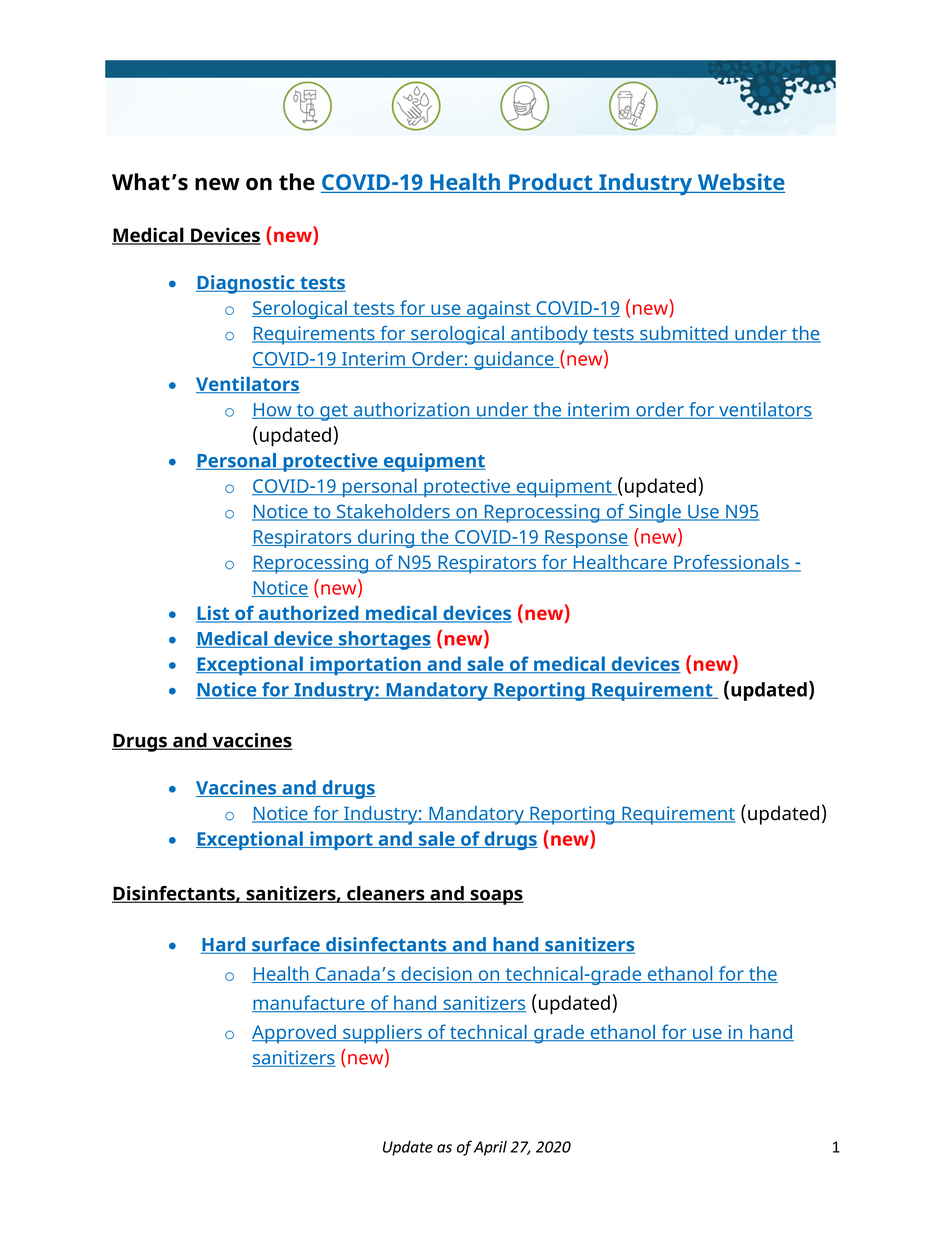  What do you see at coordinates (731, 563) in the image?
I see `Professionals` at bounding box center [731, 563].
